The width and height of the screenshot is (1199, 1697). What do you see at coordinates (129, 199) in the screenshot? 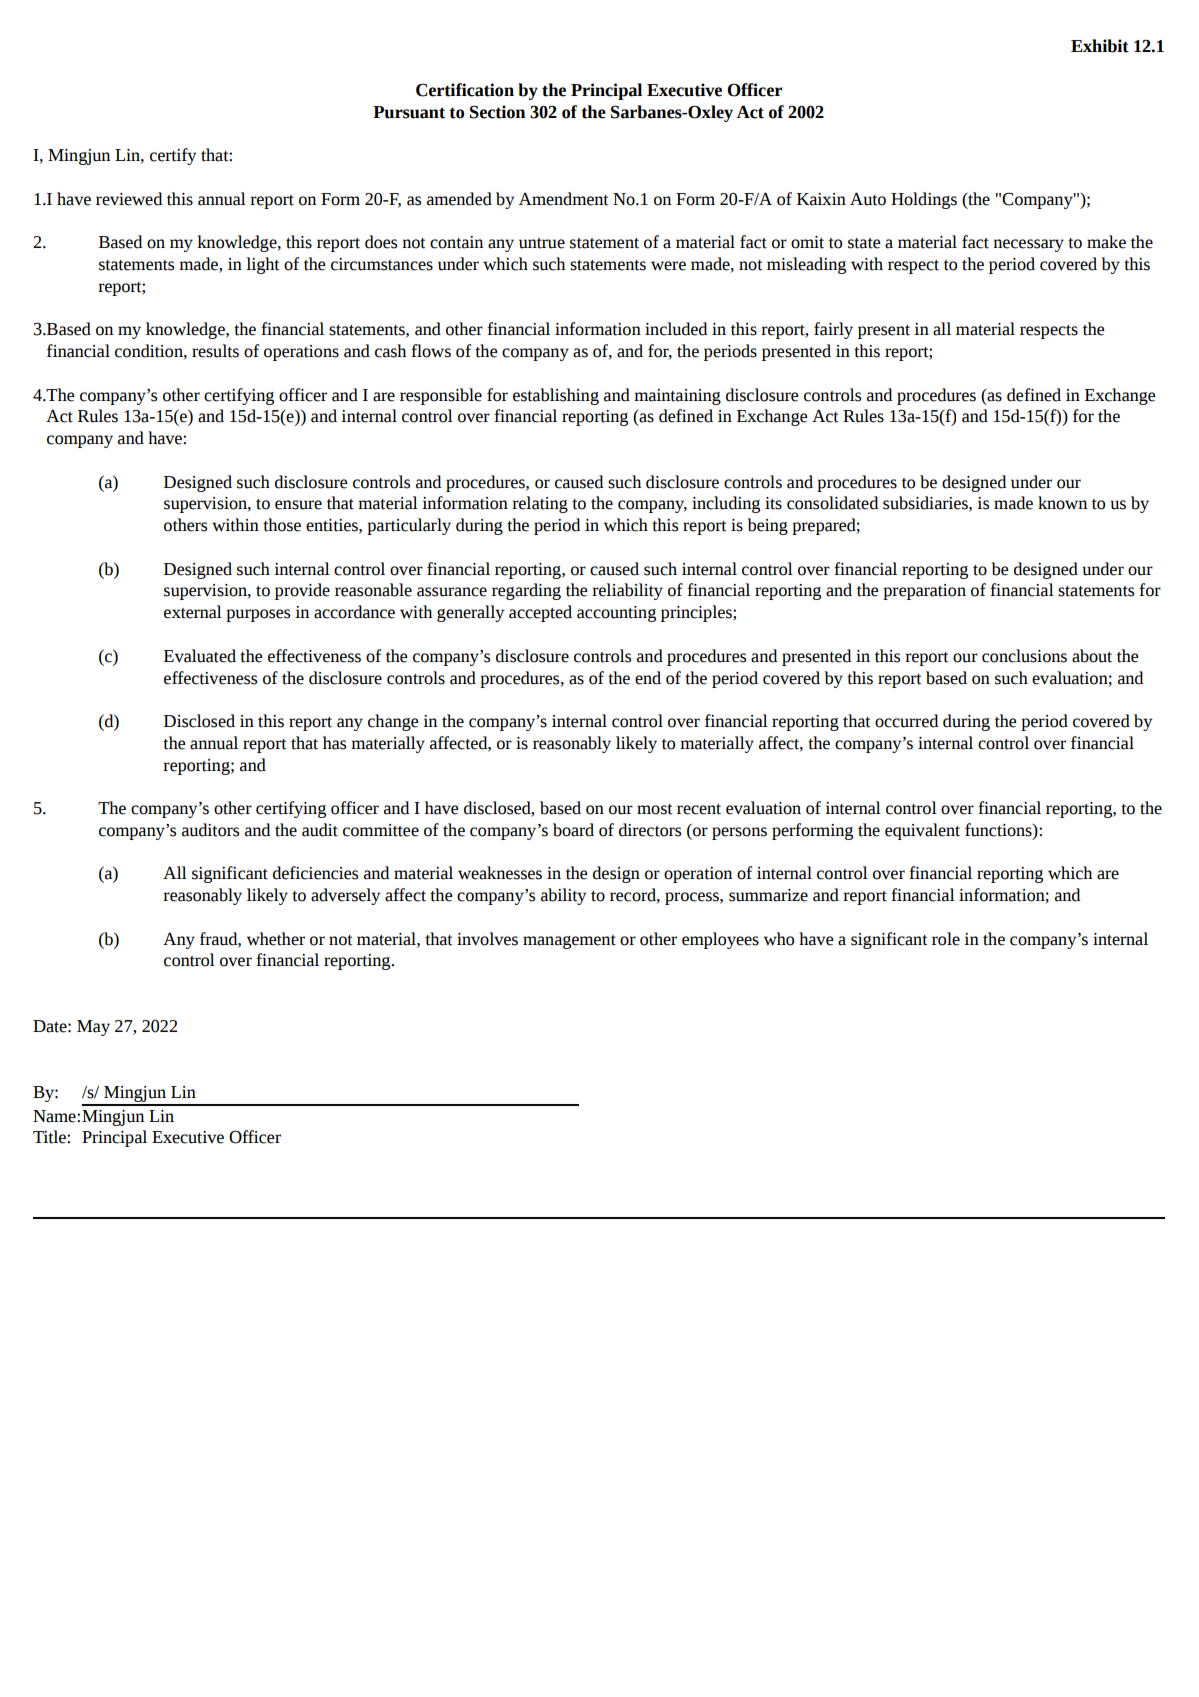
I see `reviewed` at bounding box center [129, 199].
